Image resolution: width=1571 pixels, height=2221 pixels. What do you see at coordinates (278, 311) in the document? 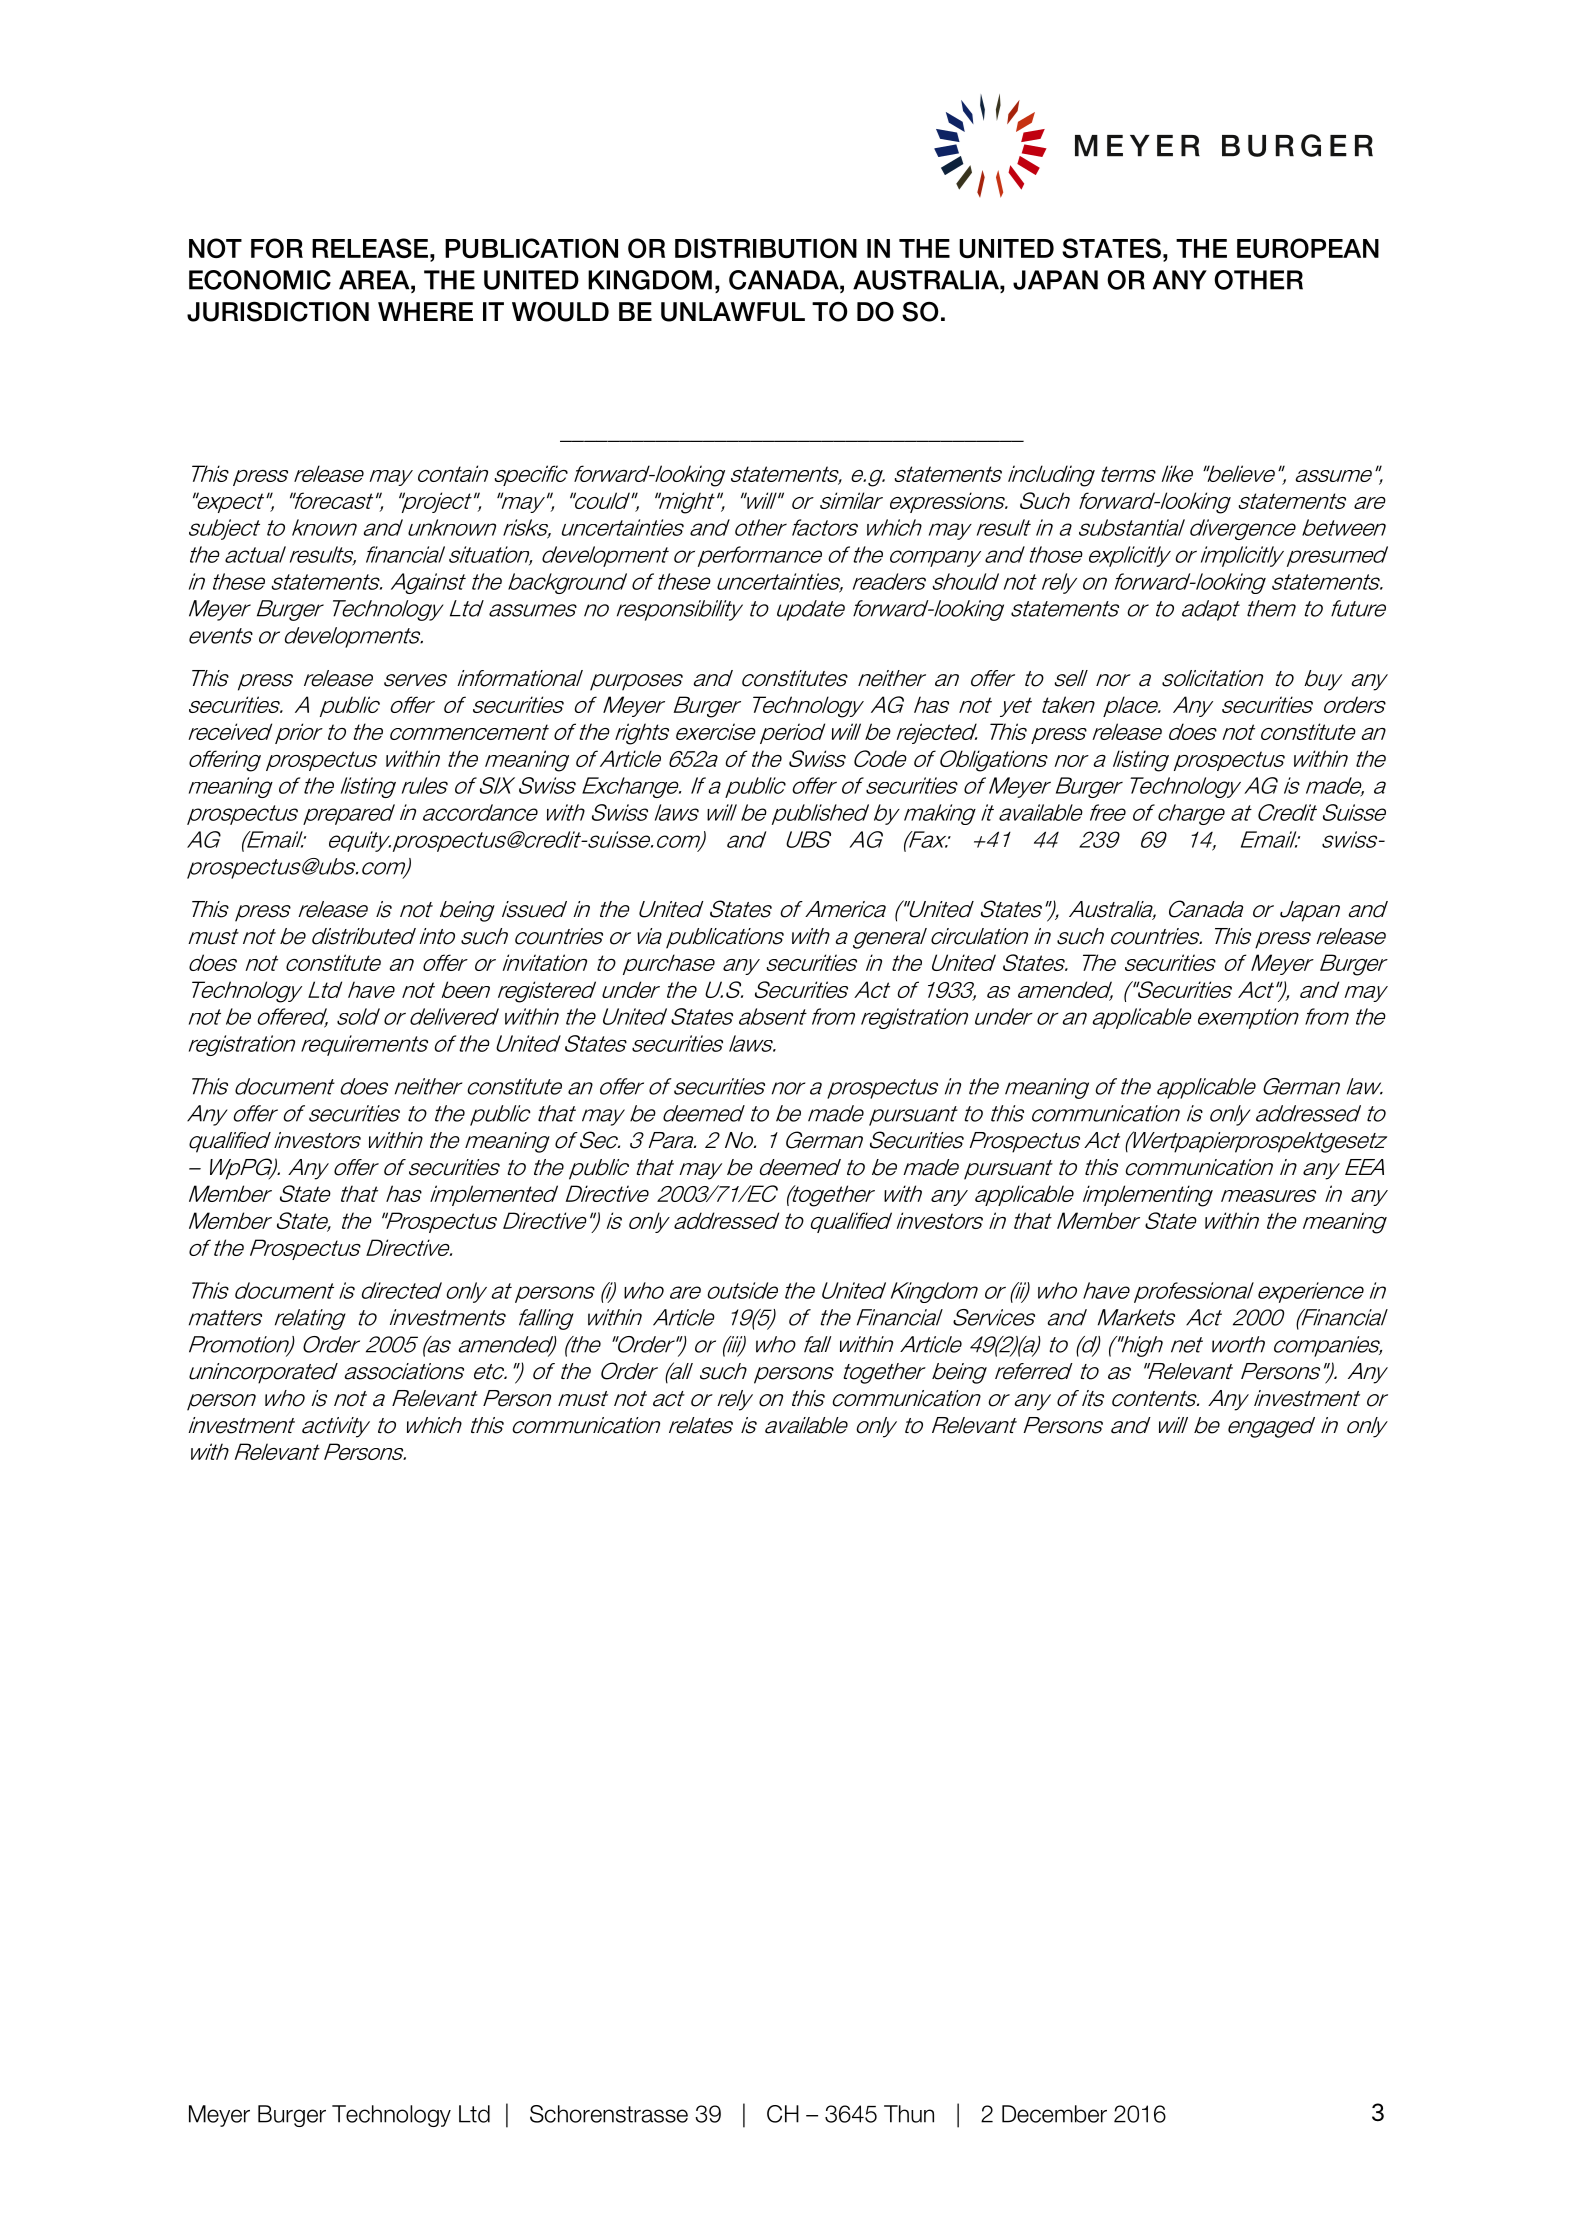
I see `JURISDICTION` at bounding box center [278, 311].
